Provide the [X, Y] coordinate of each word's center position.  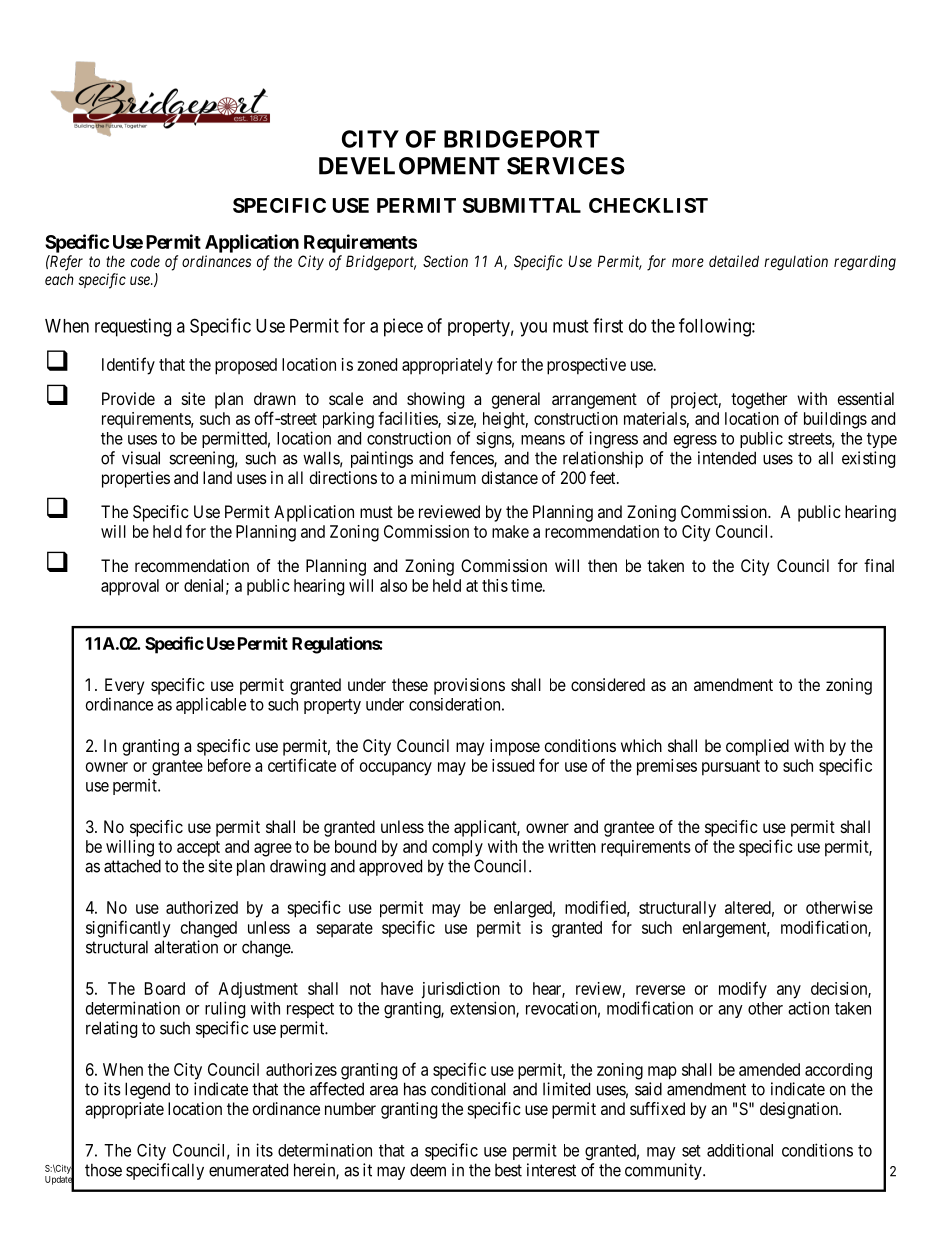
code [145, 261]
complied [757, 747]
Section [445, 261]
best [508, 1170]
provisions [469, 686]
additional [740, 1150]
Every [124, 686]
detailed [734, 261]
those [103, 1170]
